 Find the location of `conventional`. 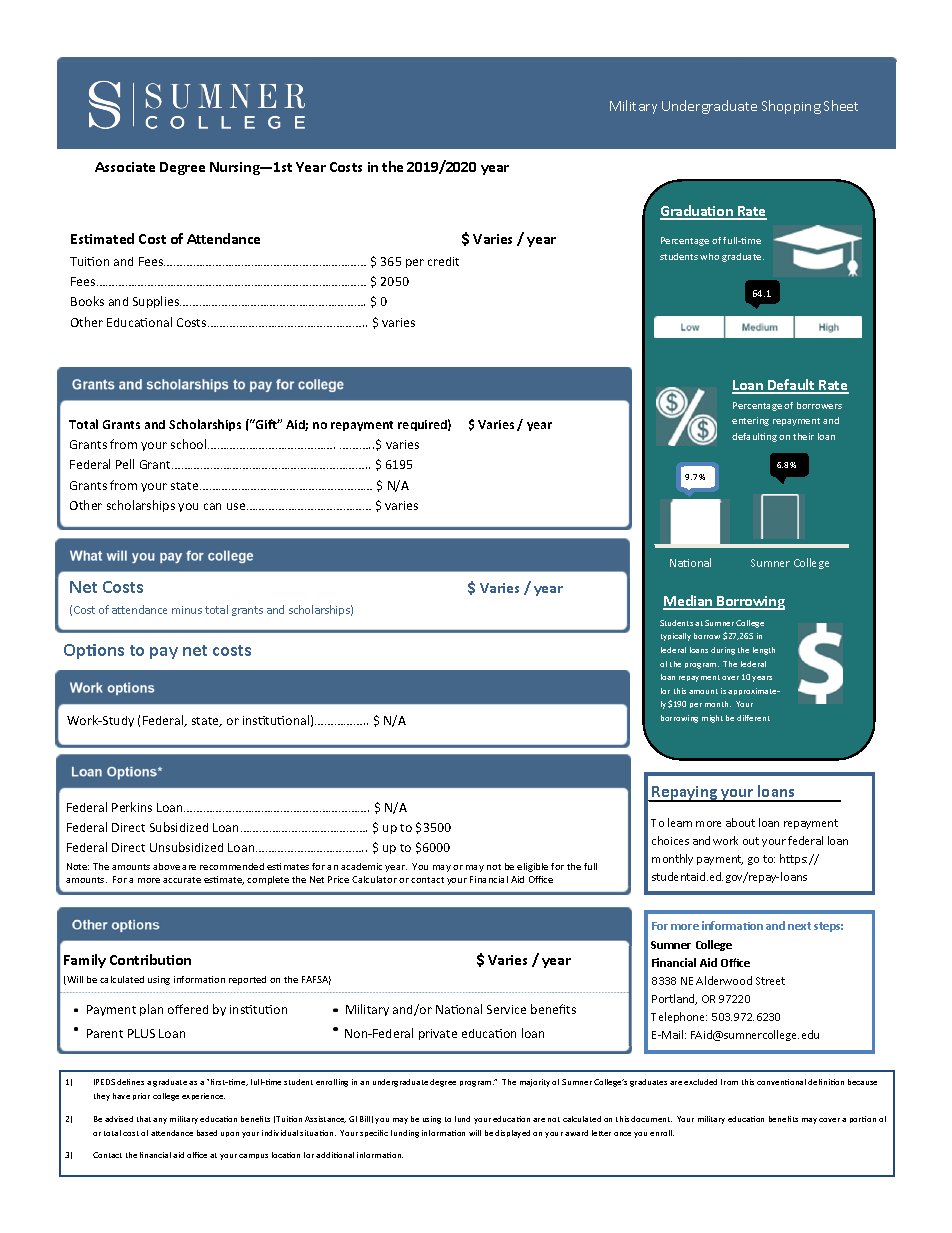

conventional is located at coordinates (781, 1082).
